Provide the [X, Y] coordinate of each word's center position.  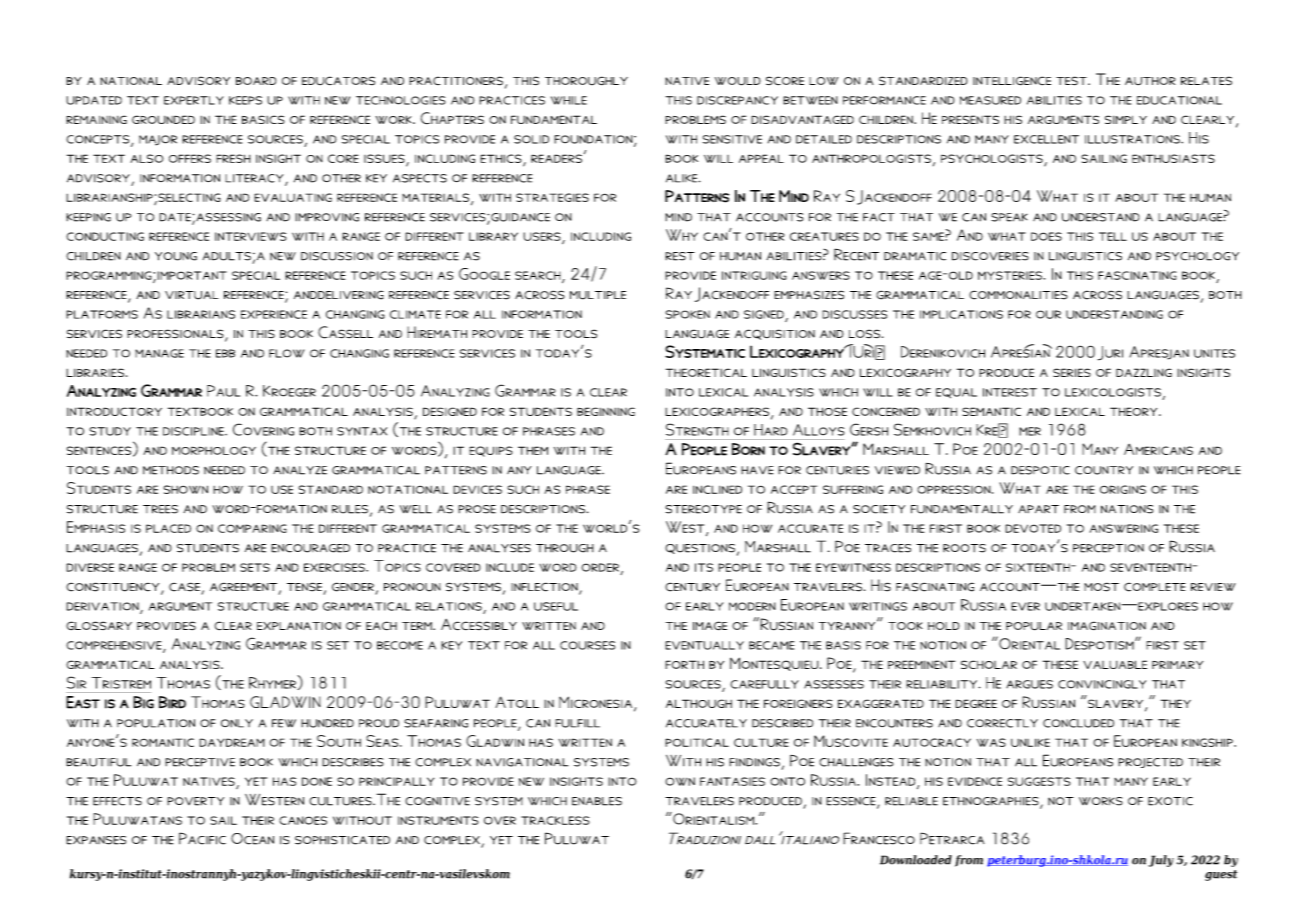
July [1161, 861]
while [569, 100]
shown [186, 489]
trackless [555, 820]
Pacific [202, 838]
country [1104, 470]
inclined [717, 489]
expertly [194, 100]
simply [1126, 119]
